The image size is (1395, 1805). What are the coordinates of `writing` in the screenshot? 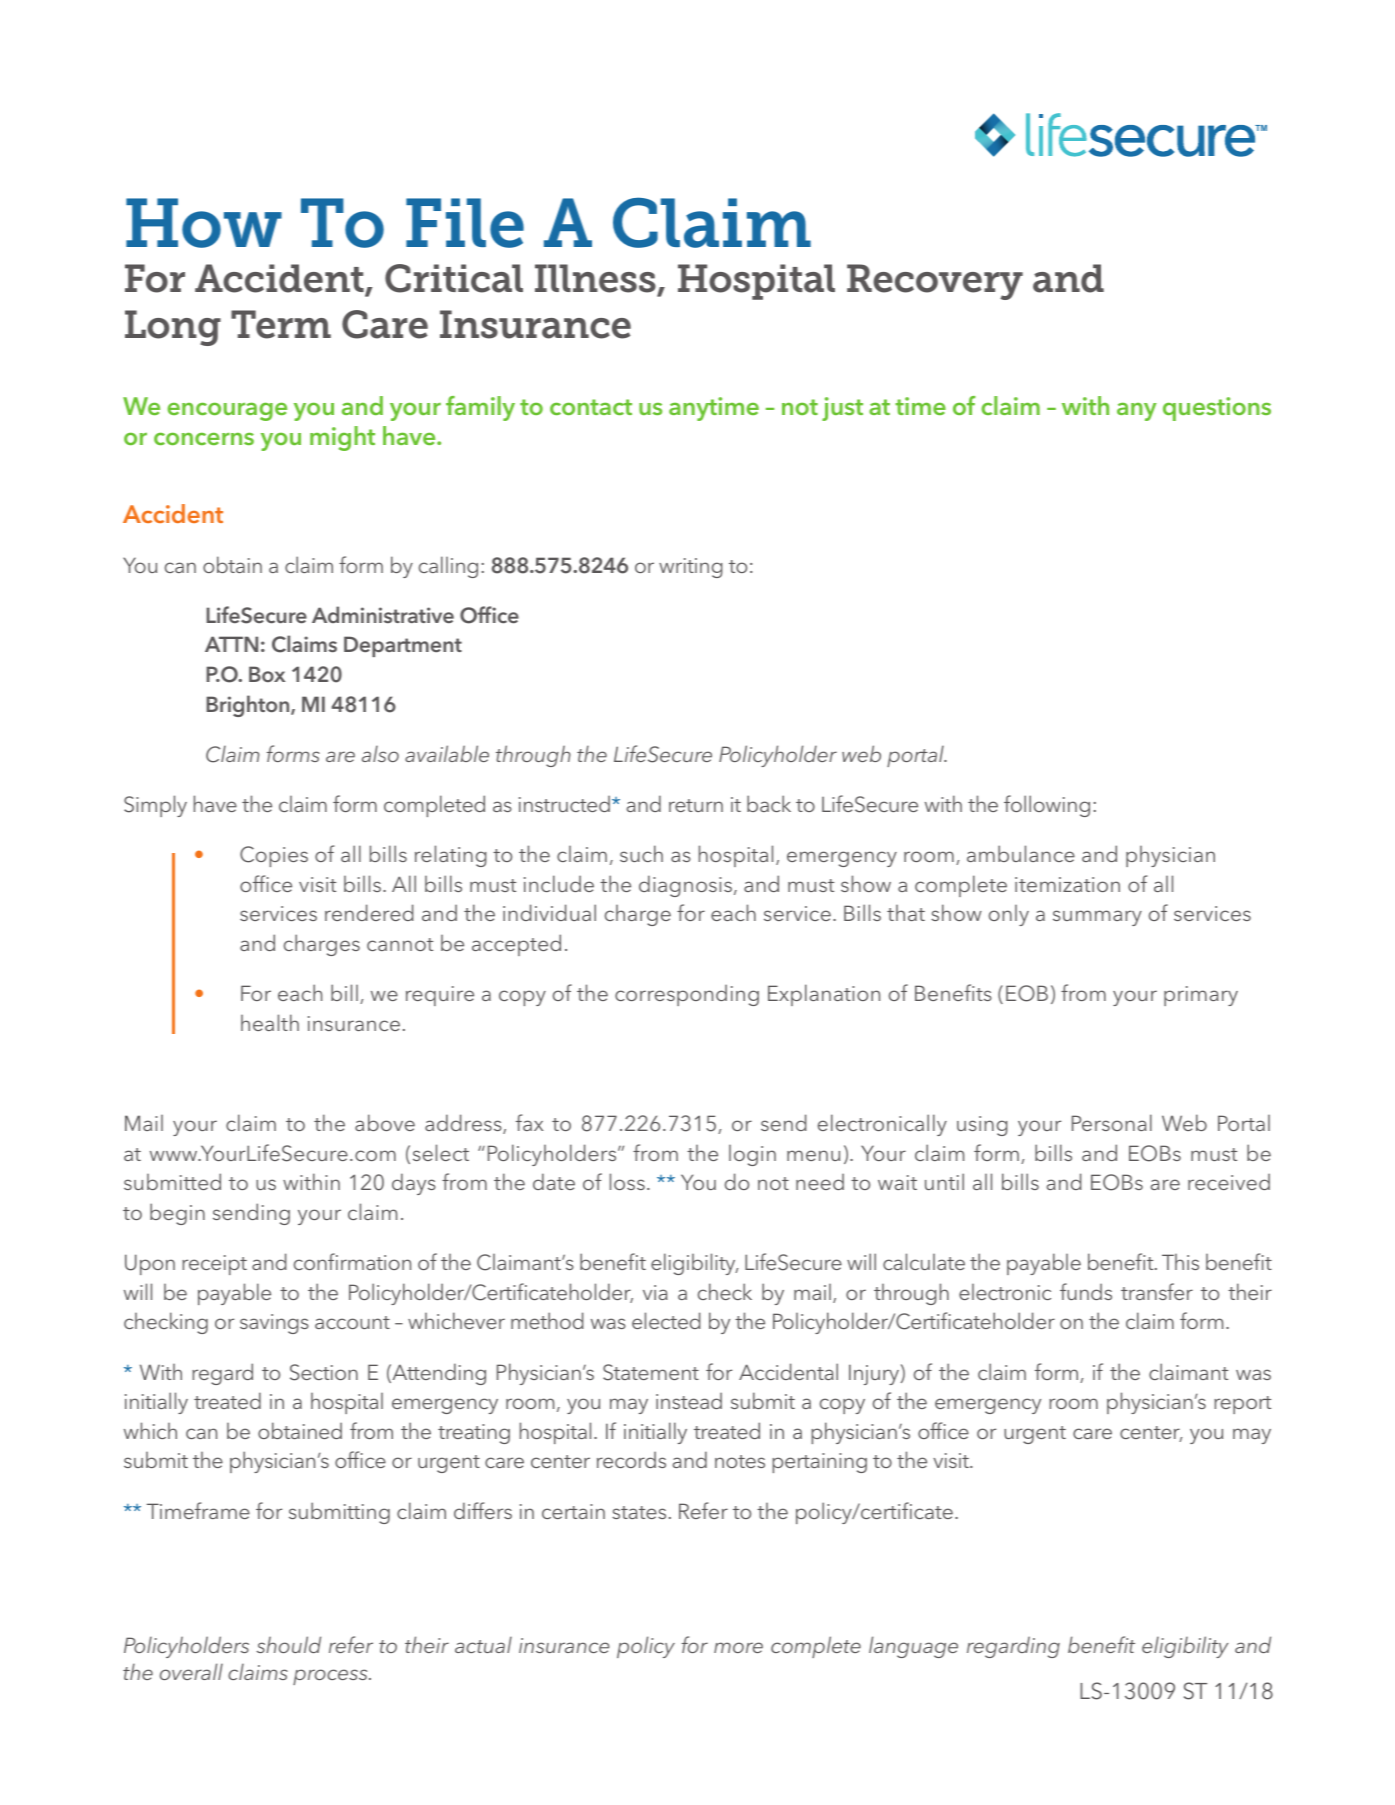 It's located at (691, 568).
